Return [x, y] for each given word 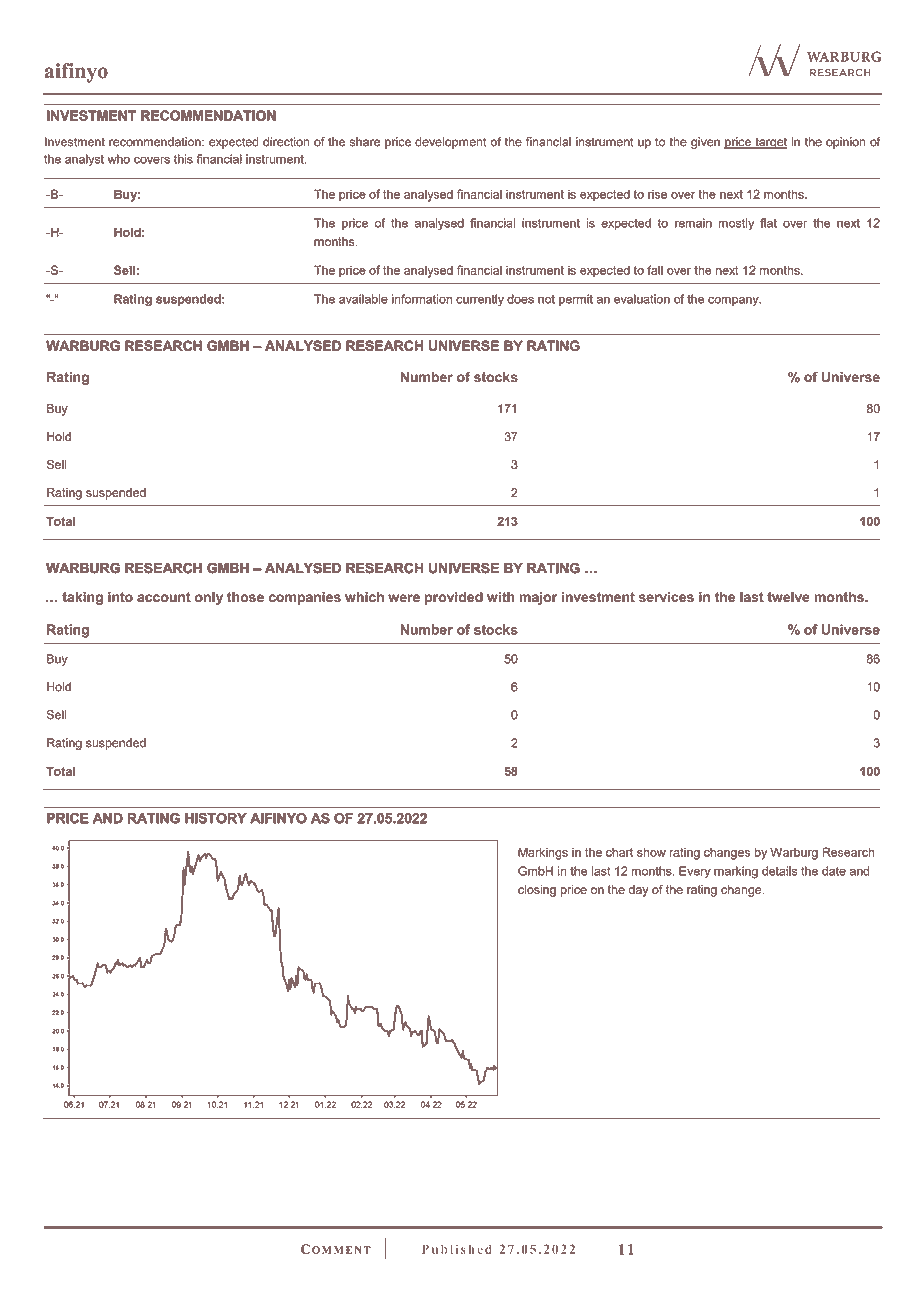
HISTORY [215, 818]
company [734, 301]
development [451, 143]
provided [454, 598]
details [779, 871]
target [770, 143]
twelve [788, 596]
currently [480, 300]
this [183, 159]
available [363, 299]
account [164, 597]
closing [537, 891]
